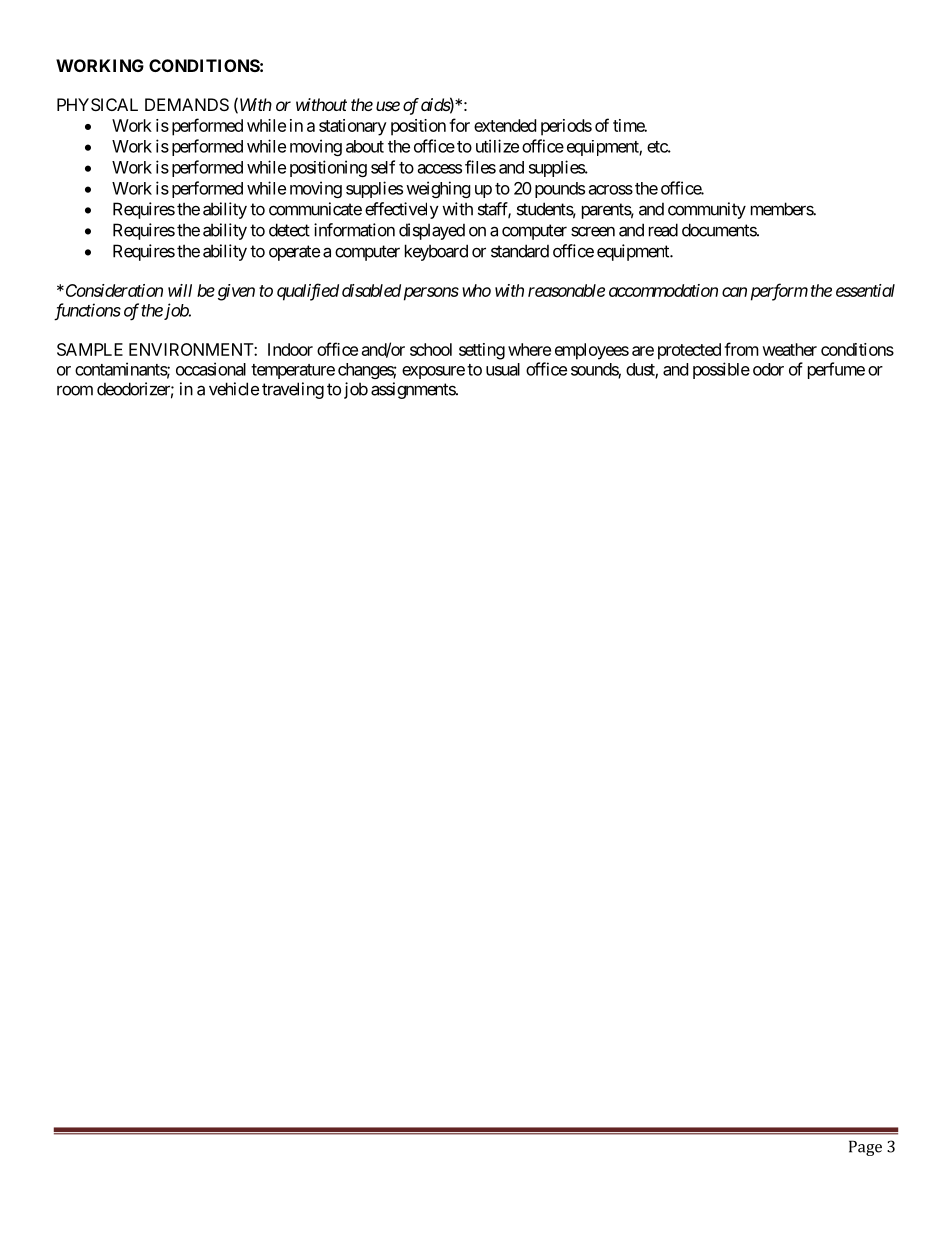  Describe the element at coordinates (438, 189) in the screenshot. I see `weighing` at that location.
